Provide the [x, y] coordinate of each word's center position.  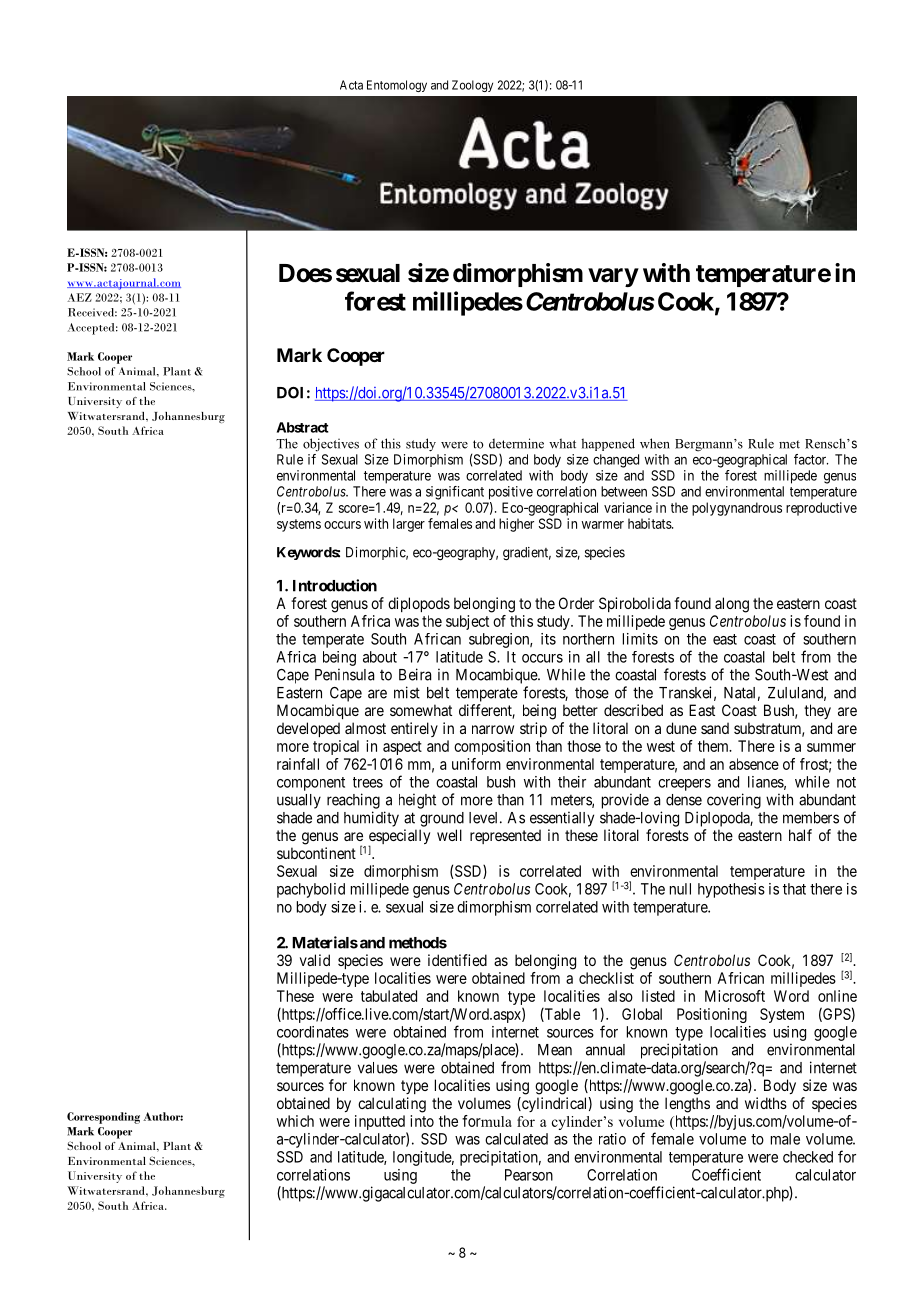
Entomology [397, 86]
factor [811, 459]
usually [299, 801]
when [655, 443]
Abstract [303, 427]
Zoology [472, 86]
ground [442, 819]
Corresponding [103, 1118]
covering [734, 801]
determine [516, 443]
